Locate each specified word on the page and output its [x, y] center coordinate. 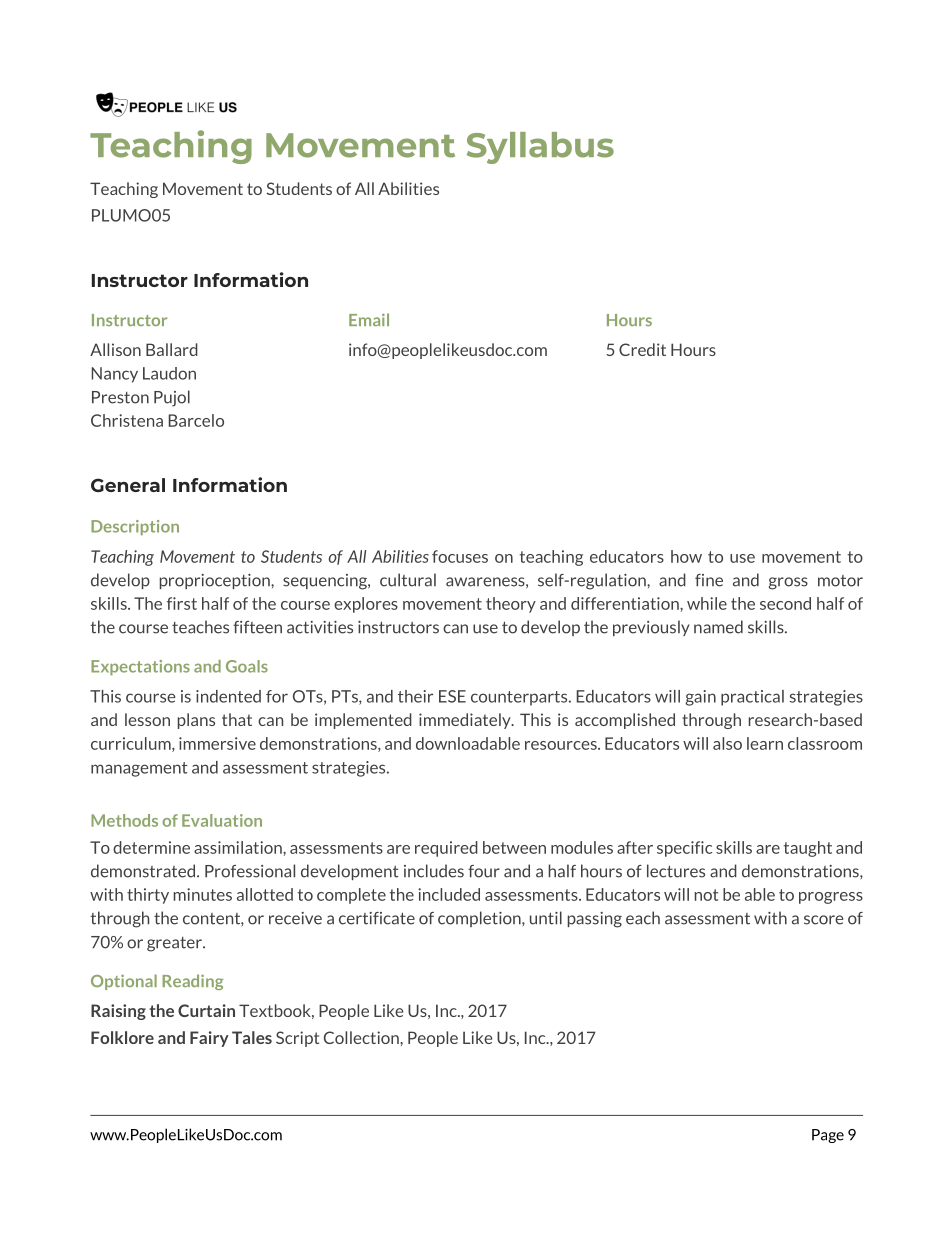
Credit [642, 349]
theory [511, 605]
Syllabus [540, 148]
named [718, 627]
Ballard [172, 349]
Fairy [209, 1039]
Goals [247, 666]
